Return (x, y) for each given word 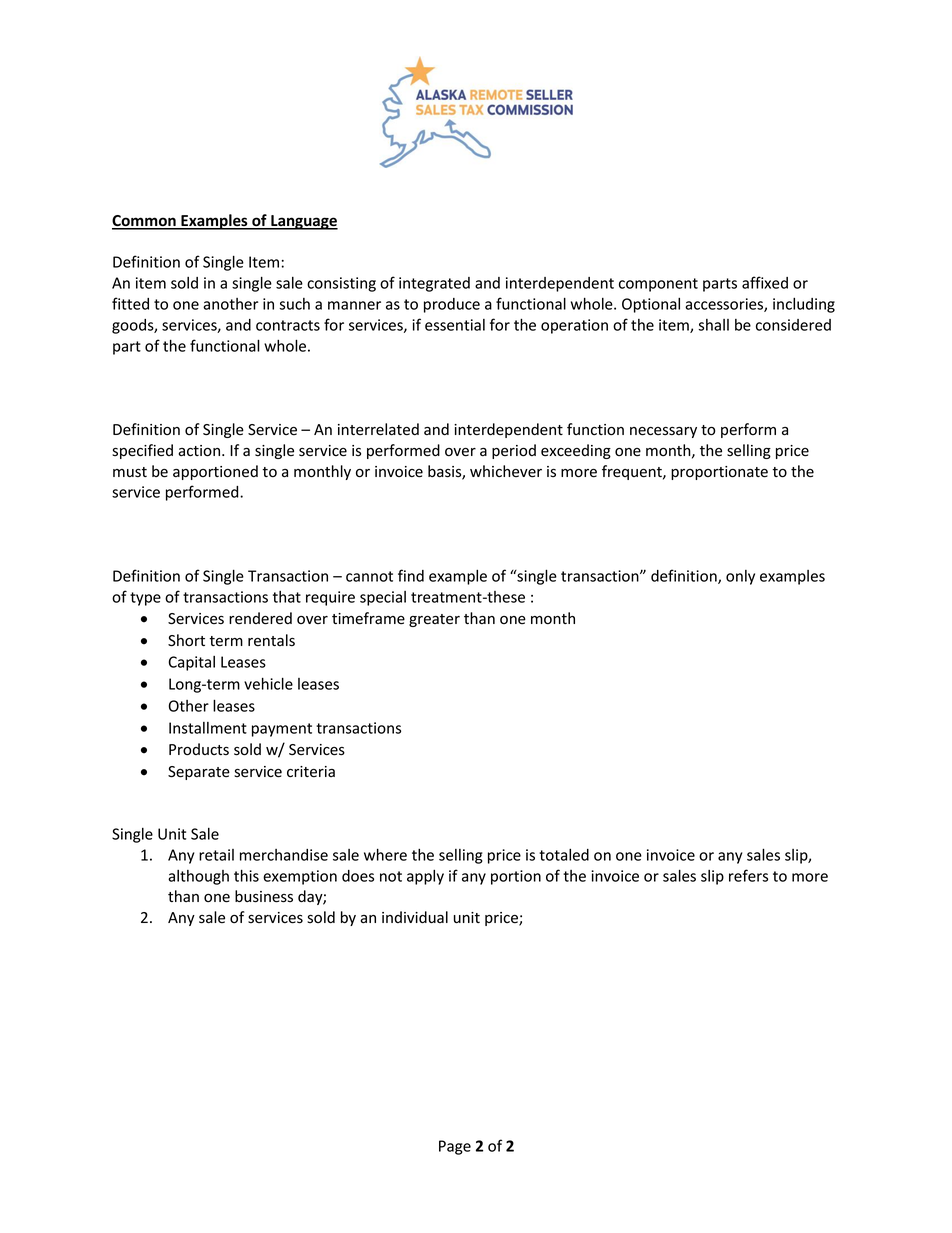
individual (415, 917)
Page (455, 1147)
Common (145, 222)
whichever (506, 471)
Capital (191, 663)
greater (434, 620)
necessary (663, 432)
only (740, 577)
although (198, 877)
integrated (434, 284)
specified (142, 451)
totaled (564, 855)
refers (748, 875)
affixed (765, 282)
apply (425, 877)
